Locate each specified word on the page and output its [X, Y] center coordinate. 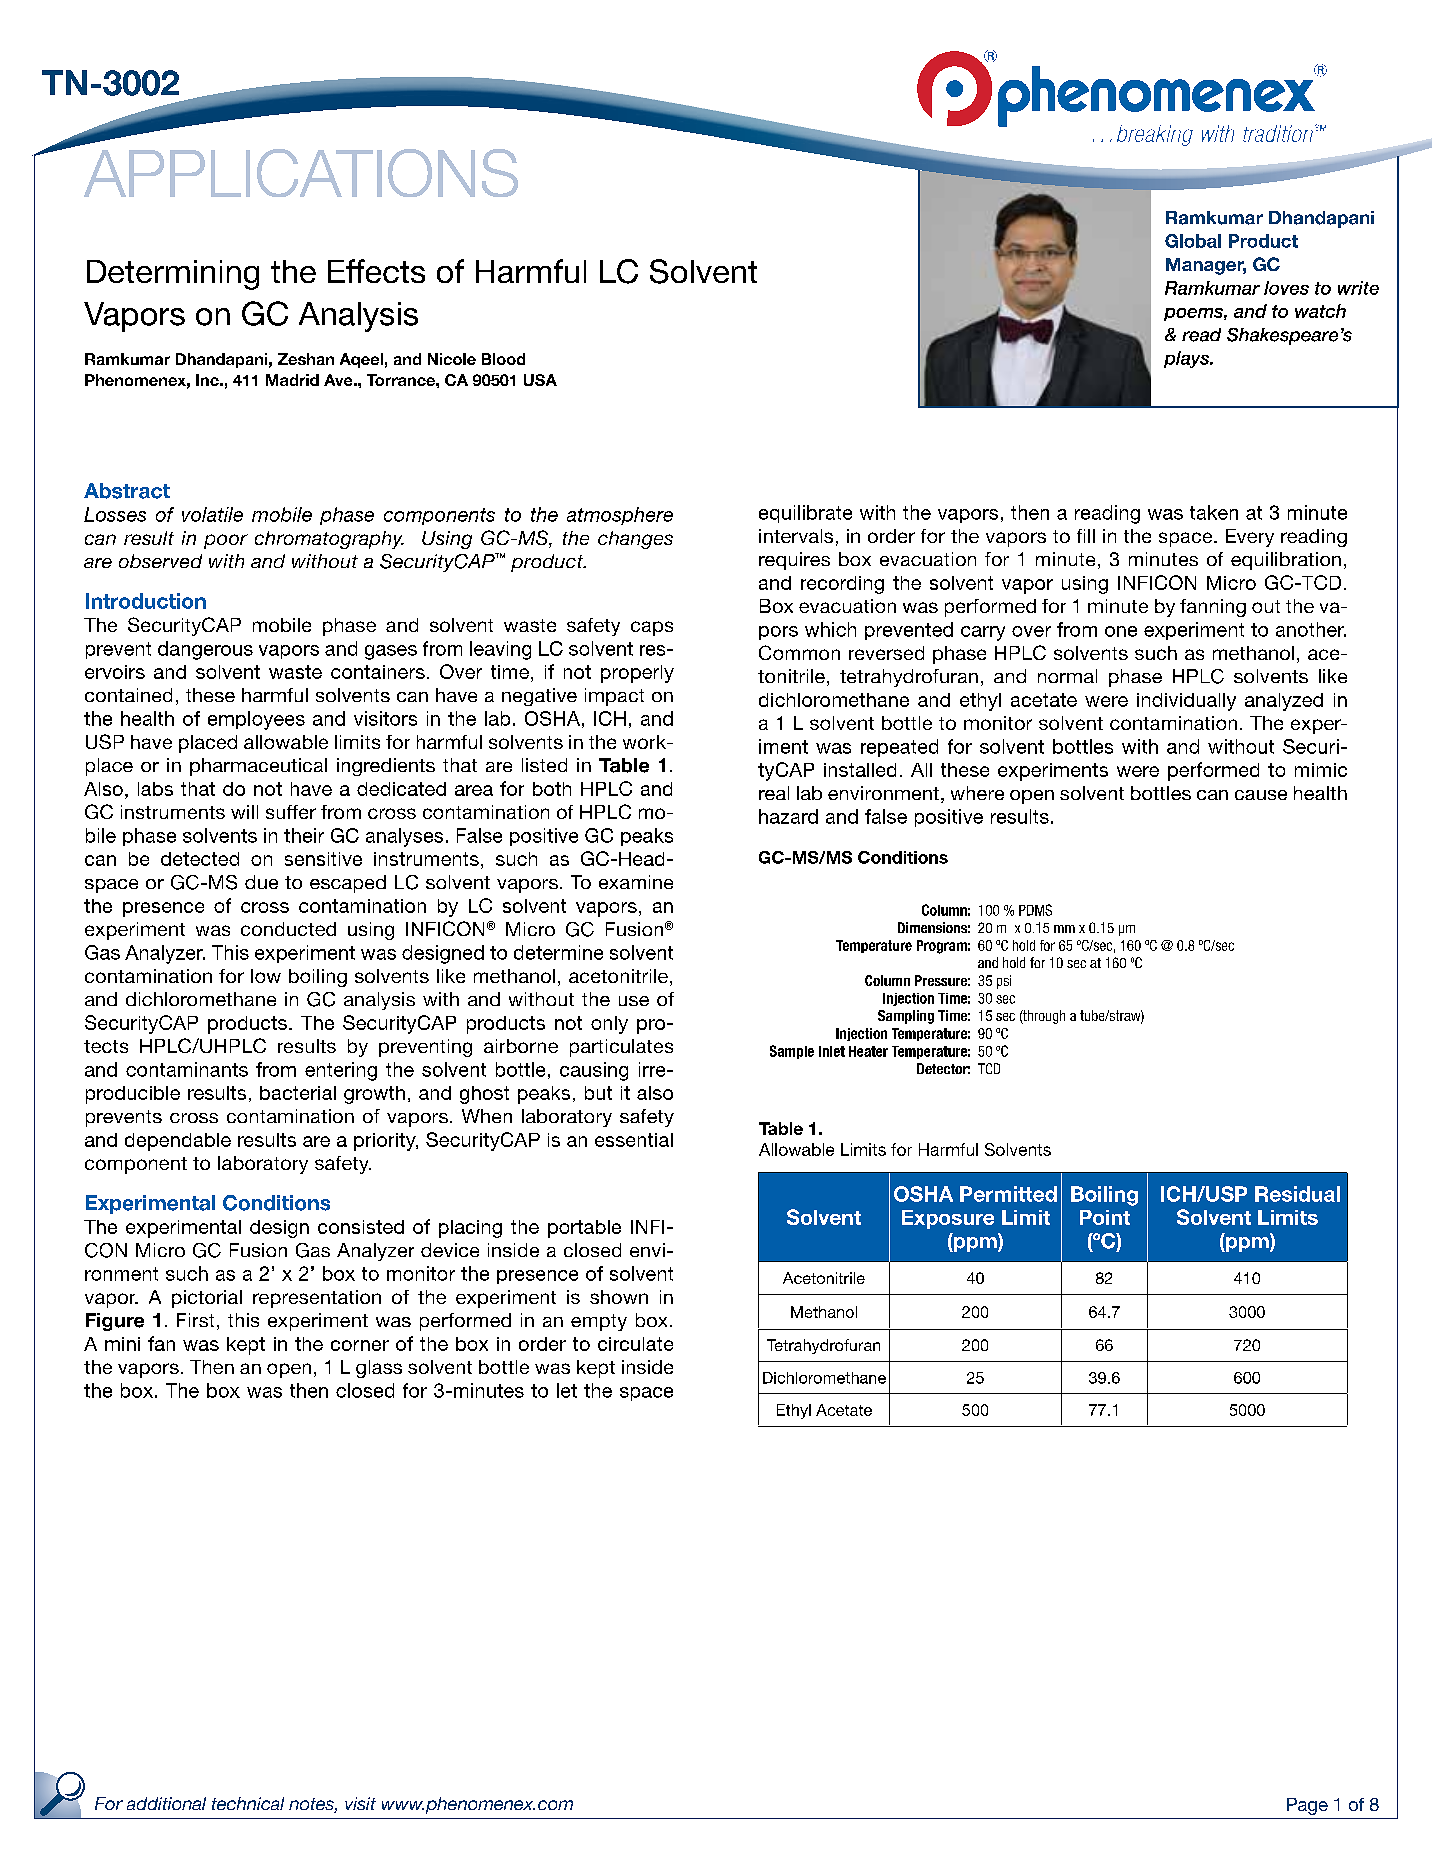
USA [540, 380]
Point [1105, 1217]
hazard [788, 816]
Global [1193, 241]
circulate [635, 1344]
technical [248, 1803]
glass [379, 1369]
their [304, 835]
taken [1214, 512]
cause [1261, 795]
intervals [796, 536]
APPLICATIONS [301, 173]
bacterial [298, 1093]
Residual [1297, 1194]
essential [634, 1140]
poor [226, 541]
